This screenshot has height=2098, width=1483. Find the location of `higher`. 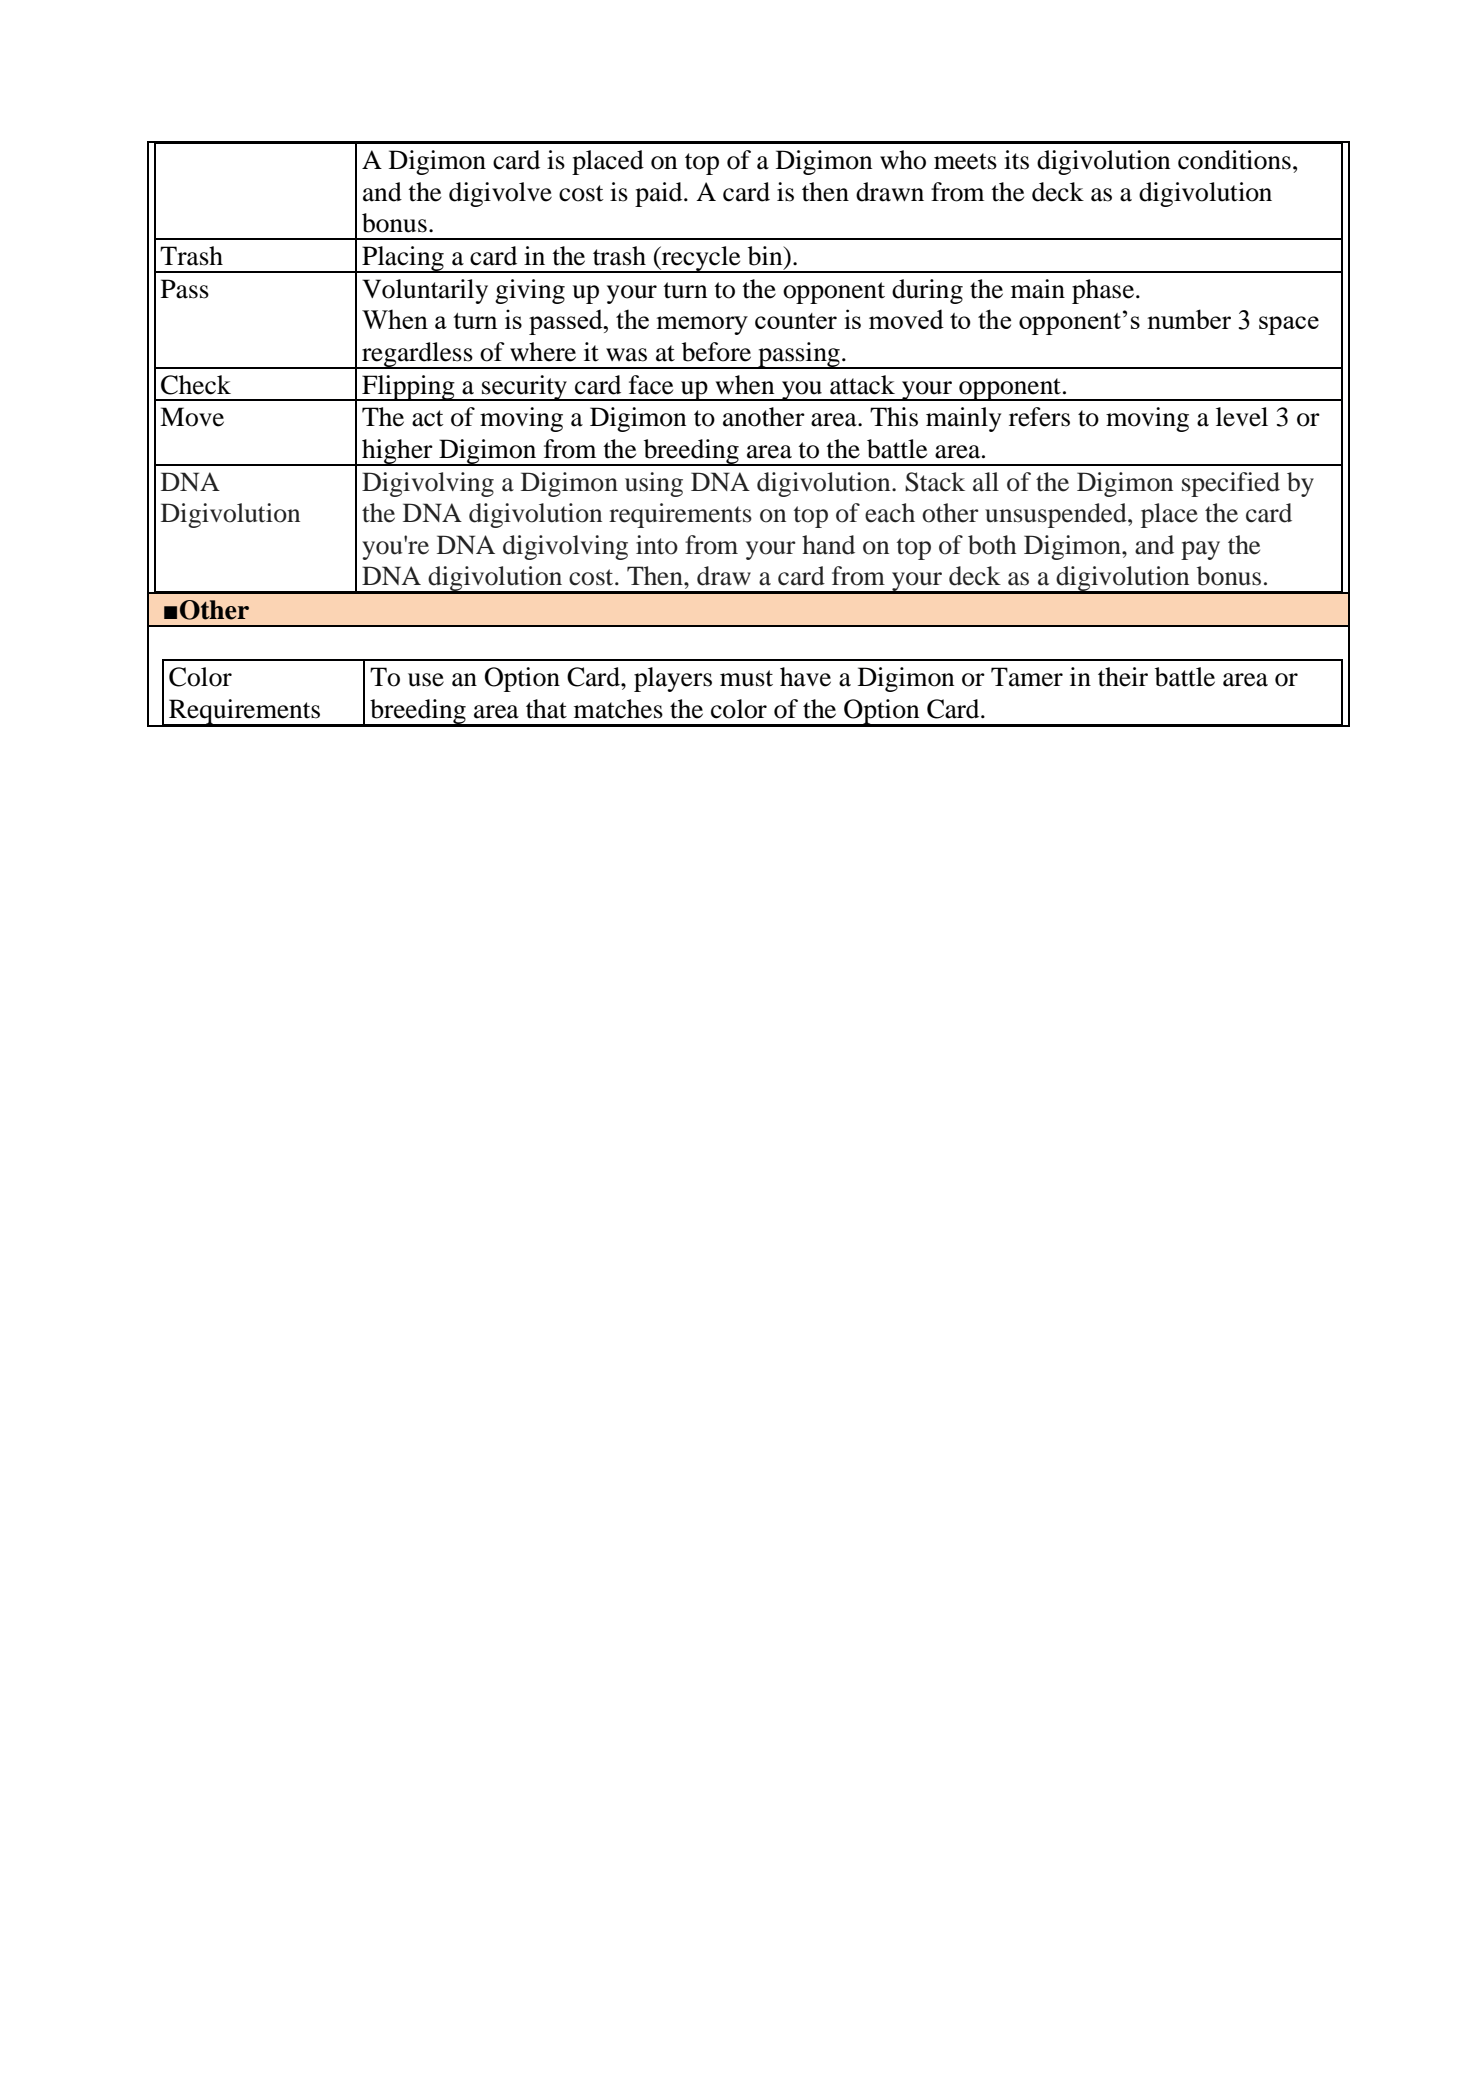

higher is located at coordinates (397, 452).
